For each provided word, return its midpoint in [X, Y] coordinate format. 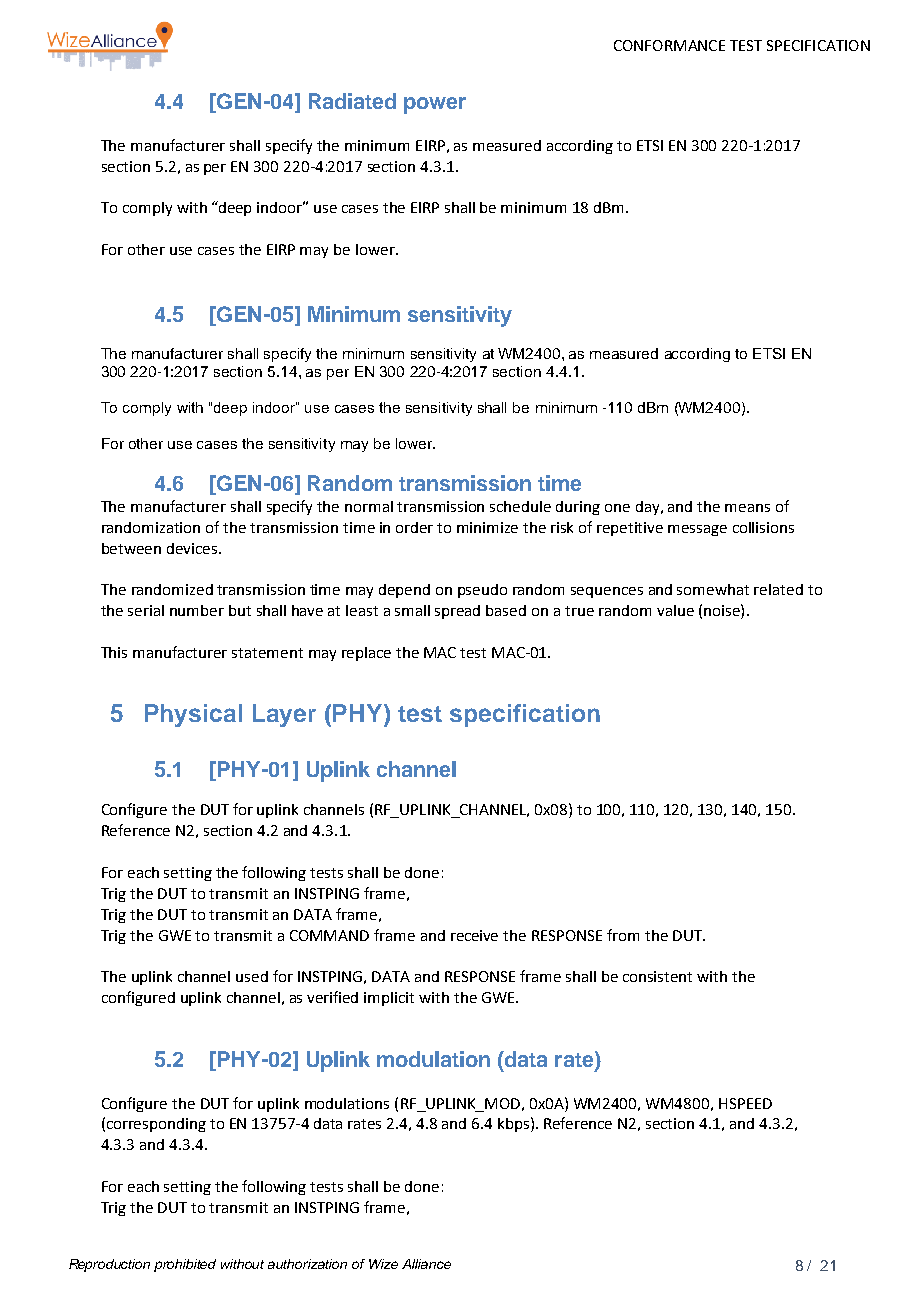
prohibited [185, 1265]
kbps [515, 1124]
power [435, 105]
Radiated [352, 101]
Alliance [426, 1264]
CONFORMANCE [669, 45]
